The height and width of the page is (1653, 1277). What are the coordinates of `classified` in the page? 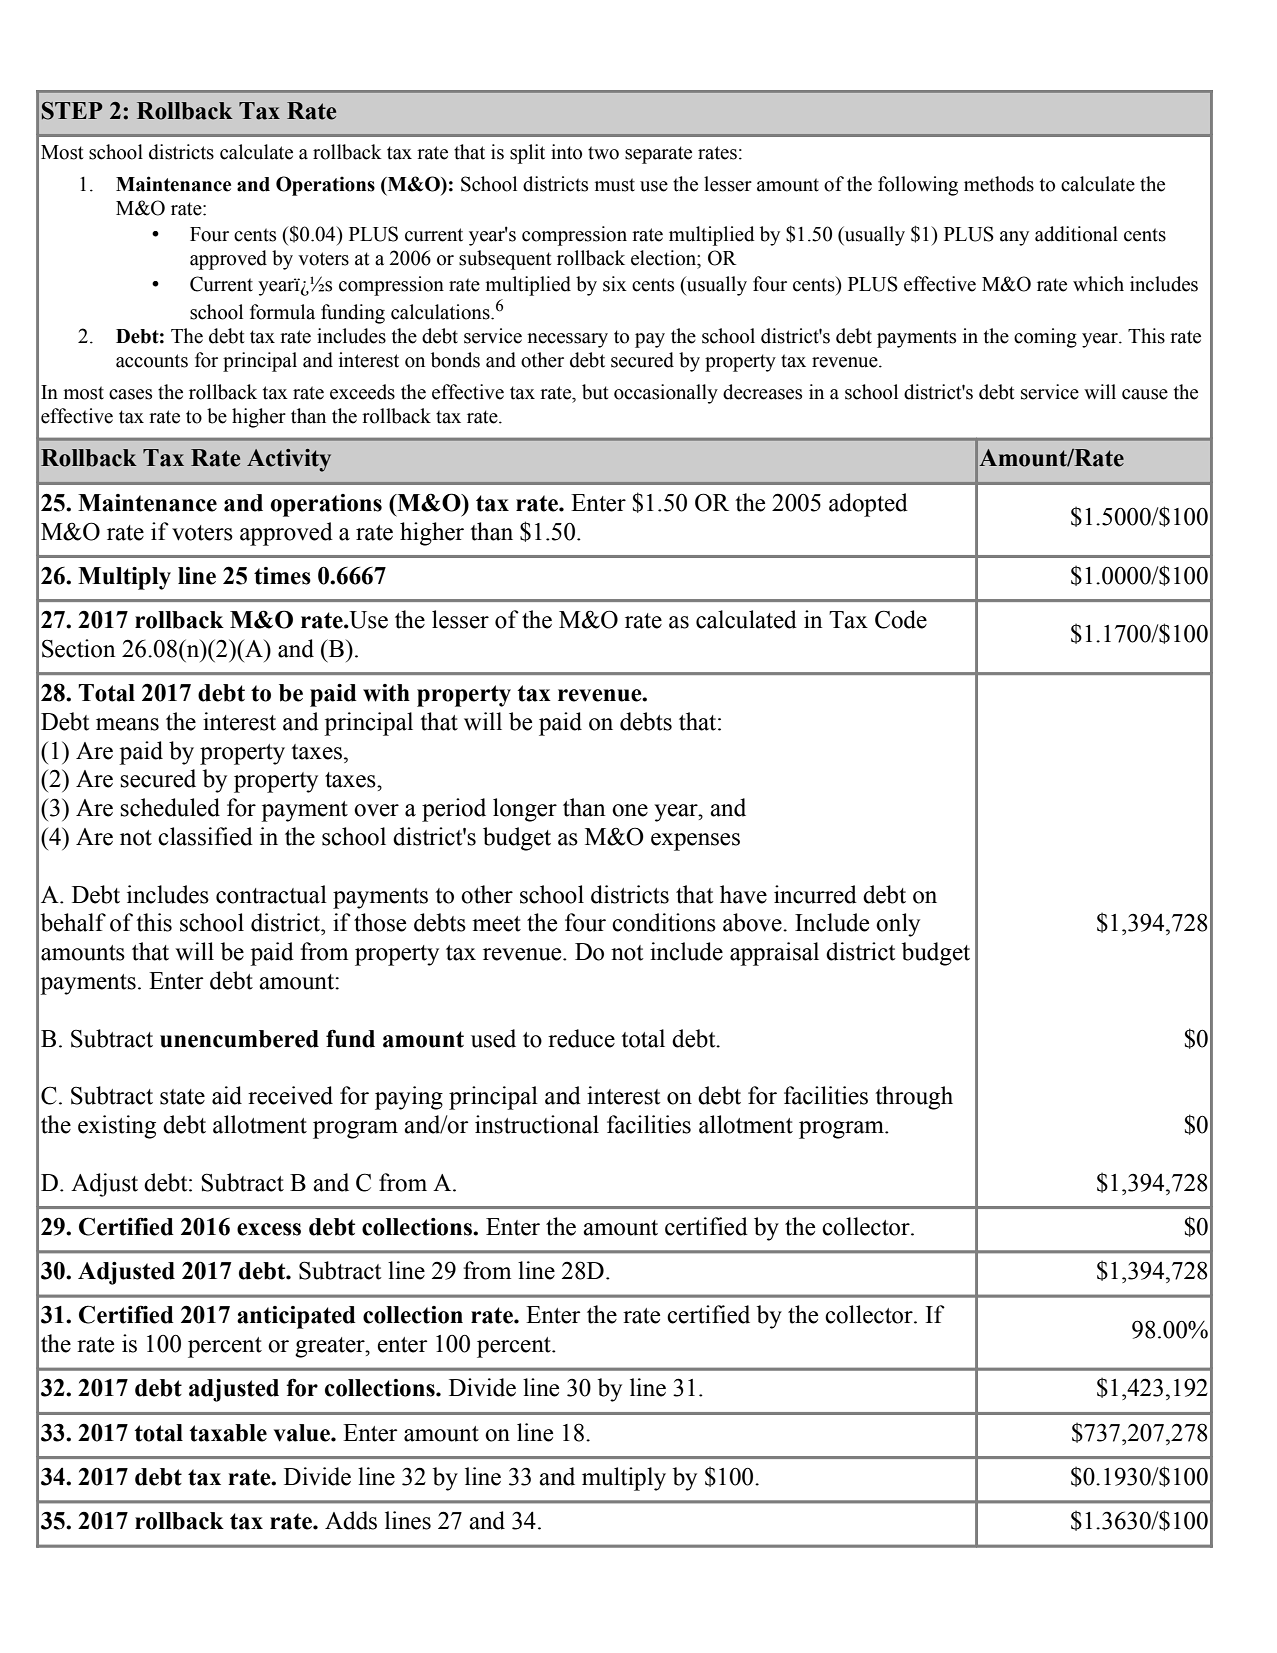 It's located at (205, 836).
